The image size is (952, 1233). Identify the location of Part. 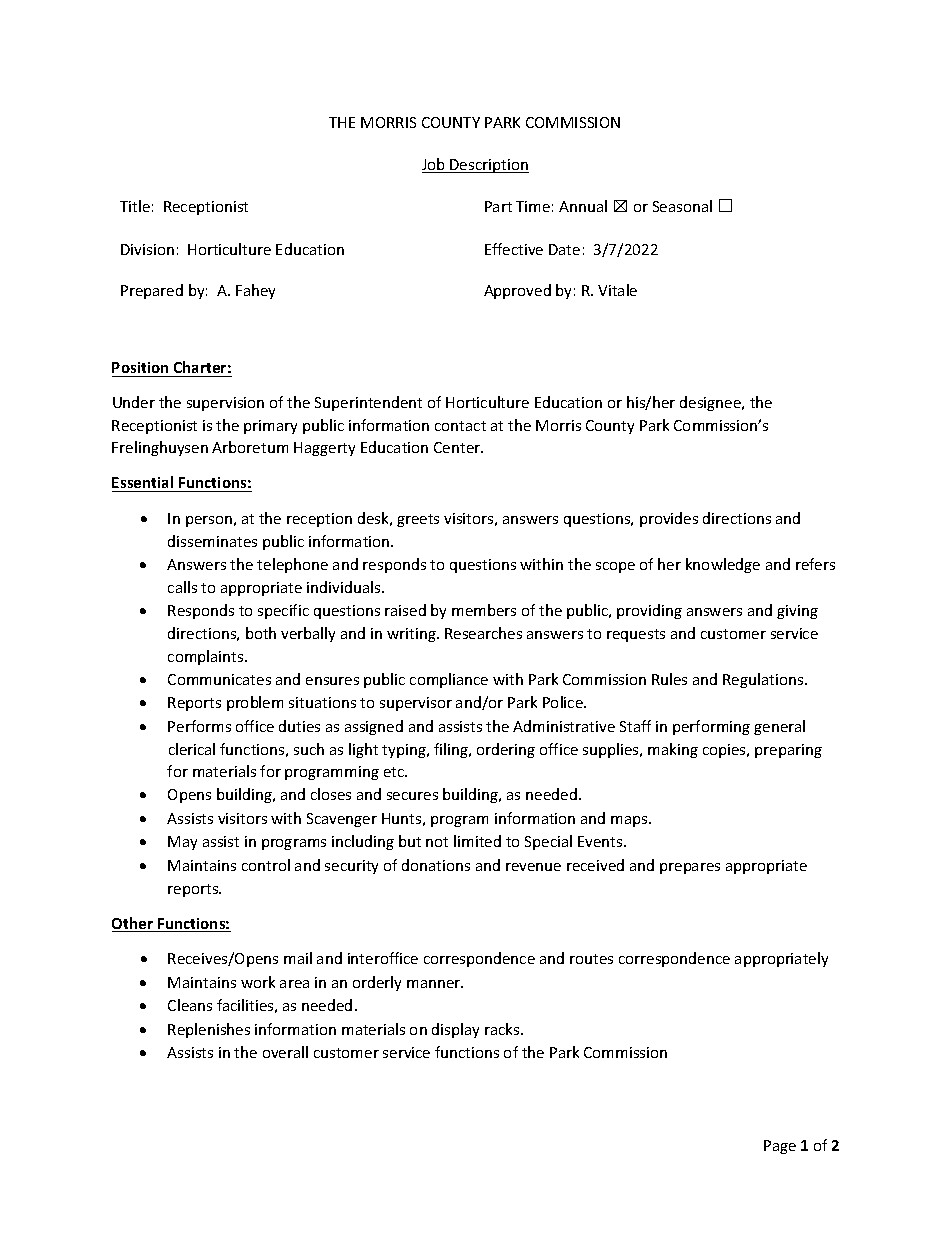
(498, 206).
